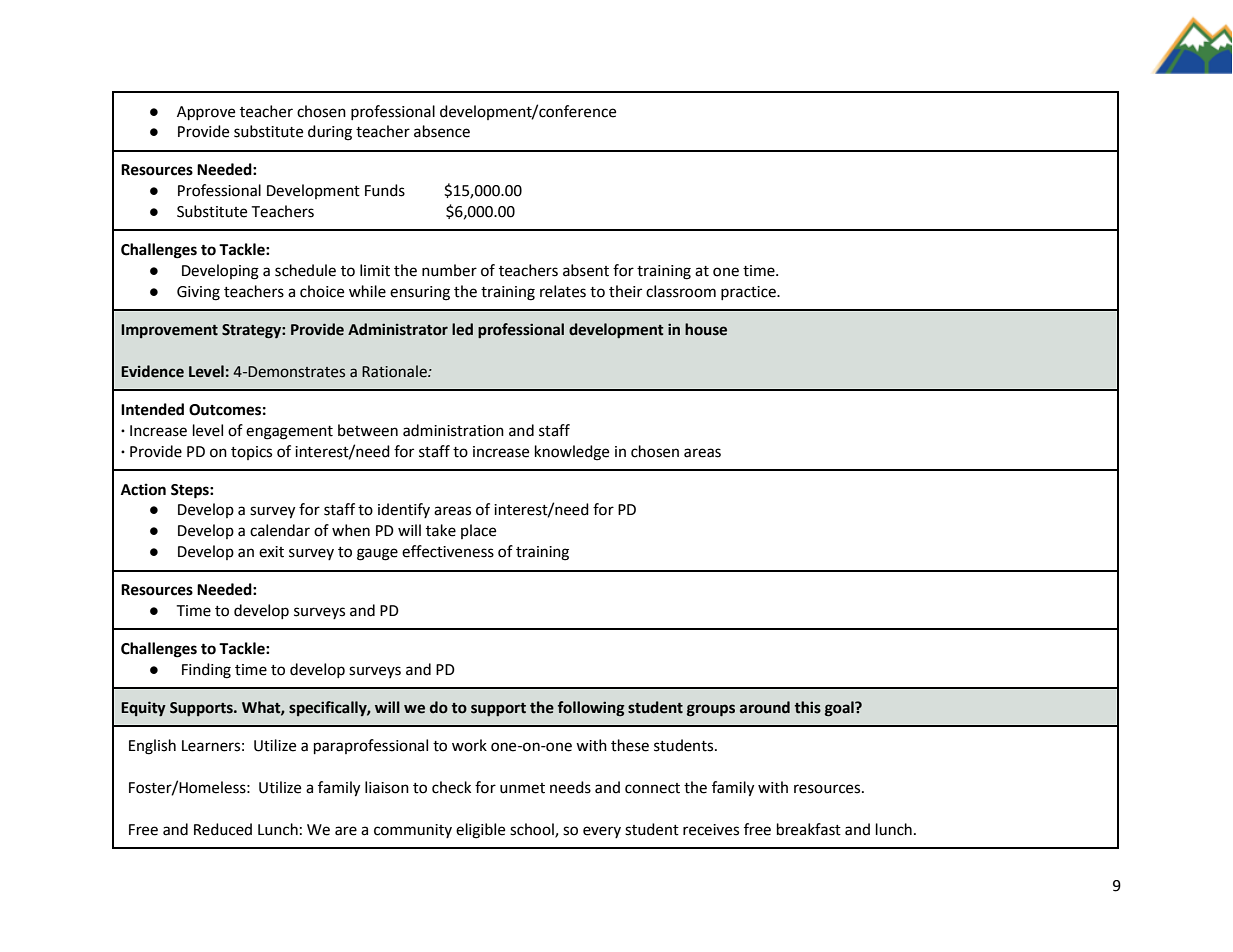  I want to click on receives, so click(711, 830).
